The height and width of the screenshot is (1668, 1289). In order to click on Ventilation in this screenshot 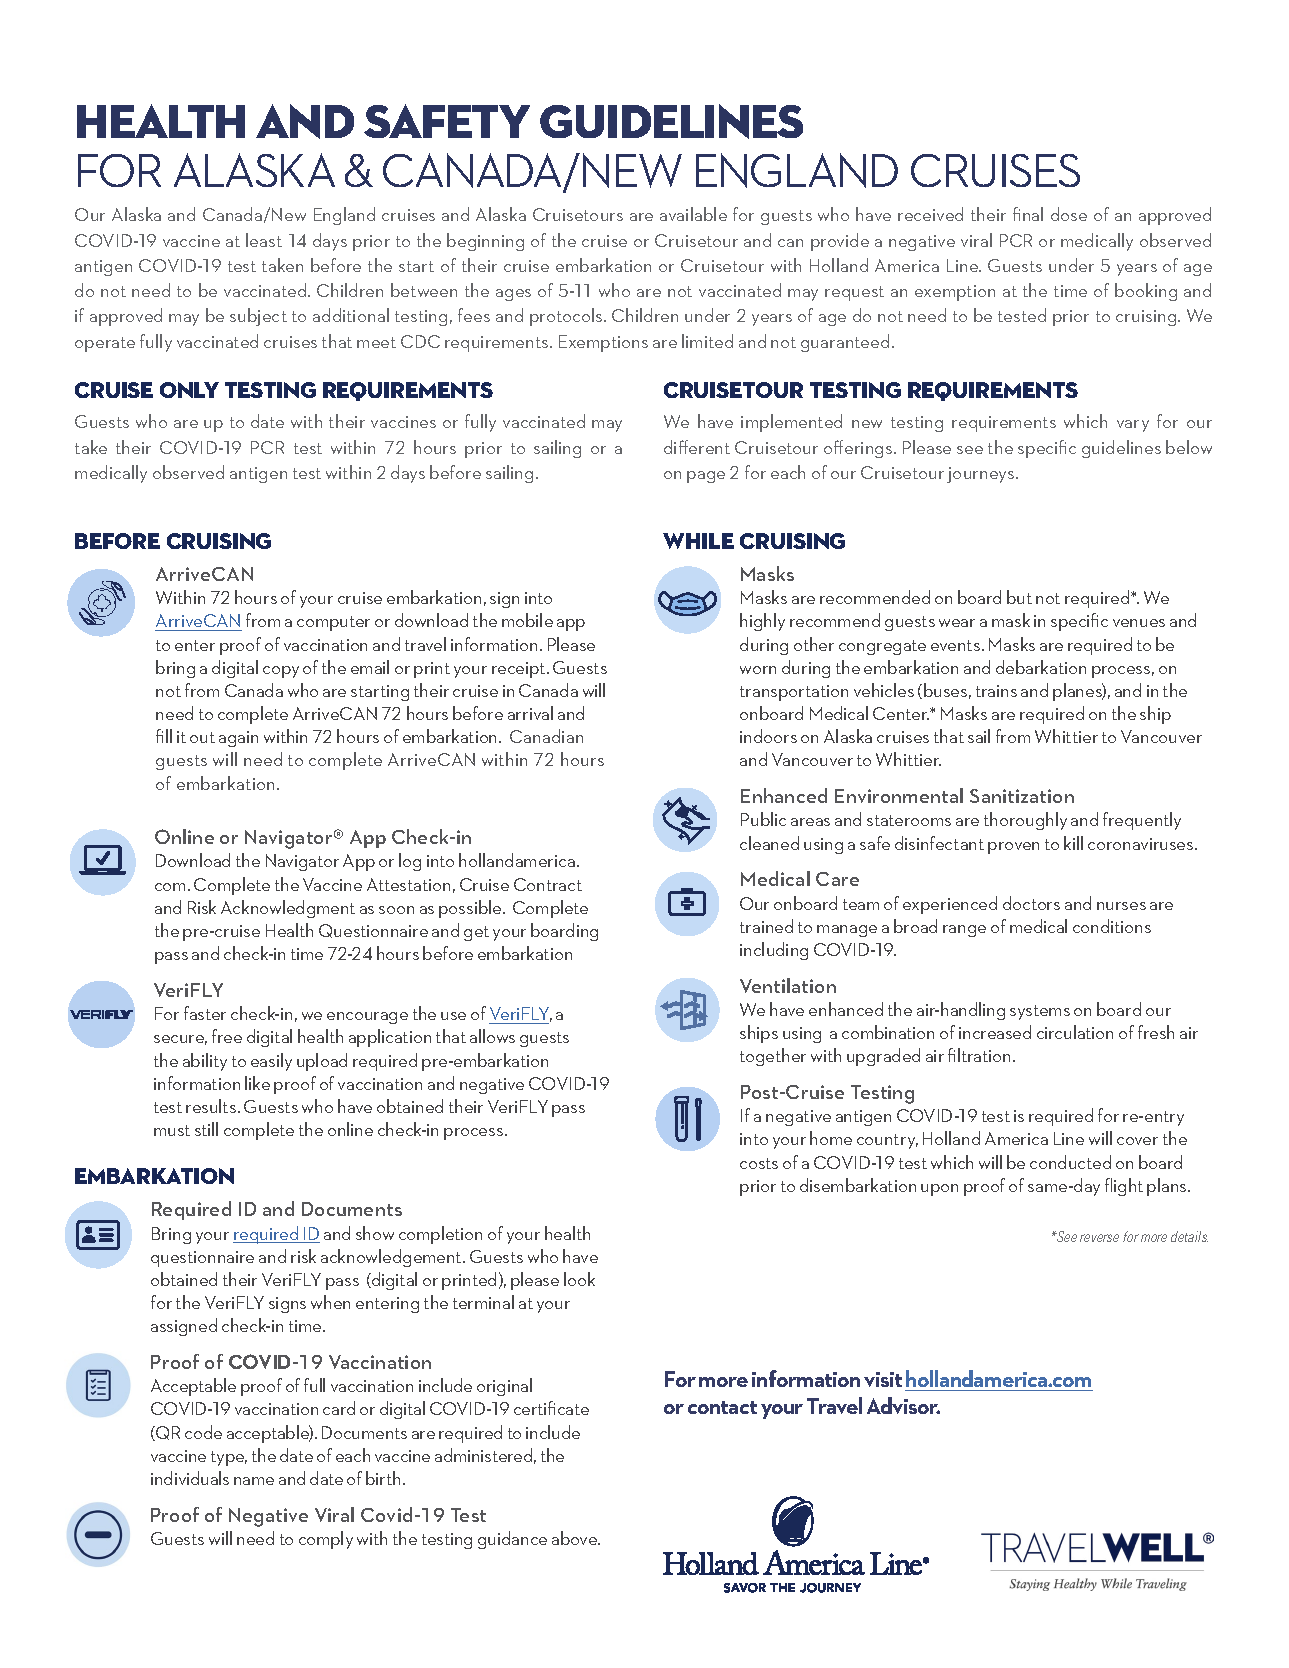, I will do `click(788, 985)`.
